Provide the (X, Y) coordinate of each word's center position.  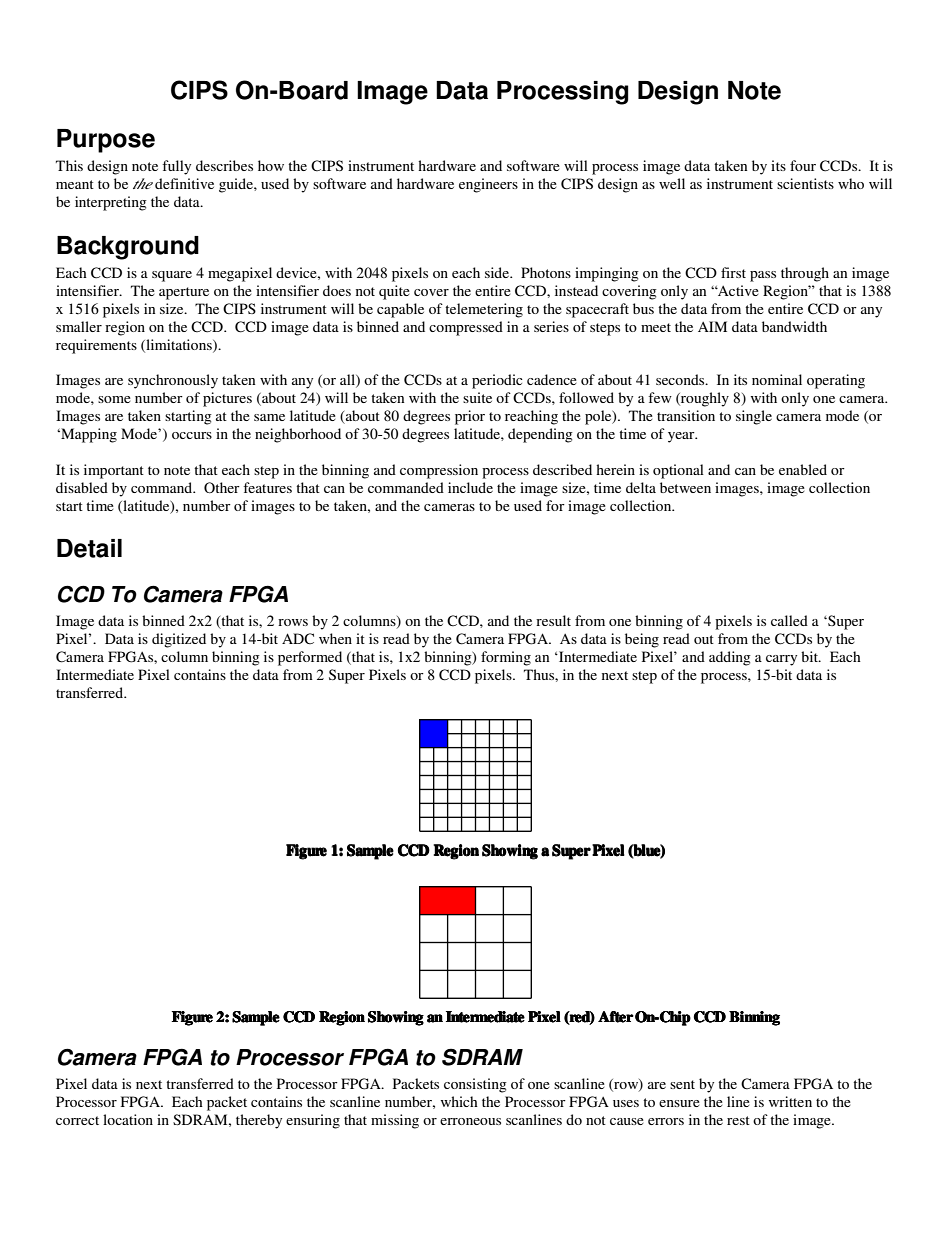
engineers (488, 185)
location (128, 1119)
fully (176, 167)
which (459, 1101)
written (790, 1101)
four (803, 165)
